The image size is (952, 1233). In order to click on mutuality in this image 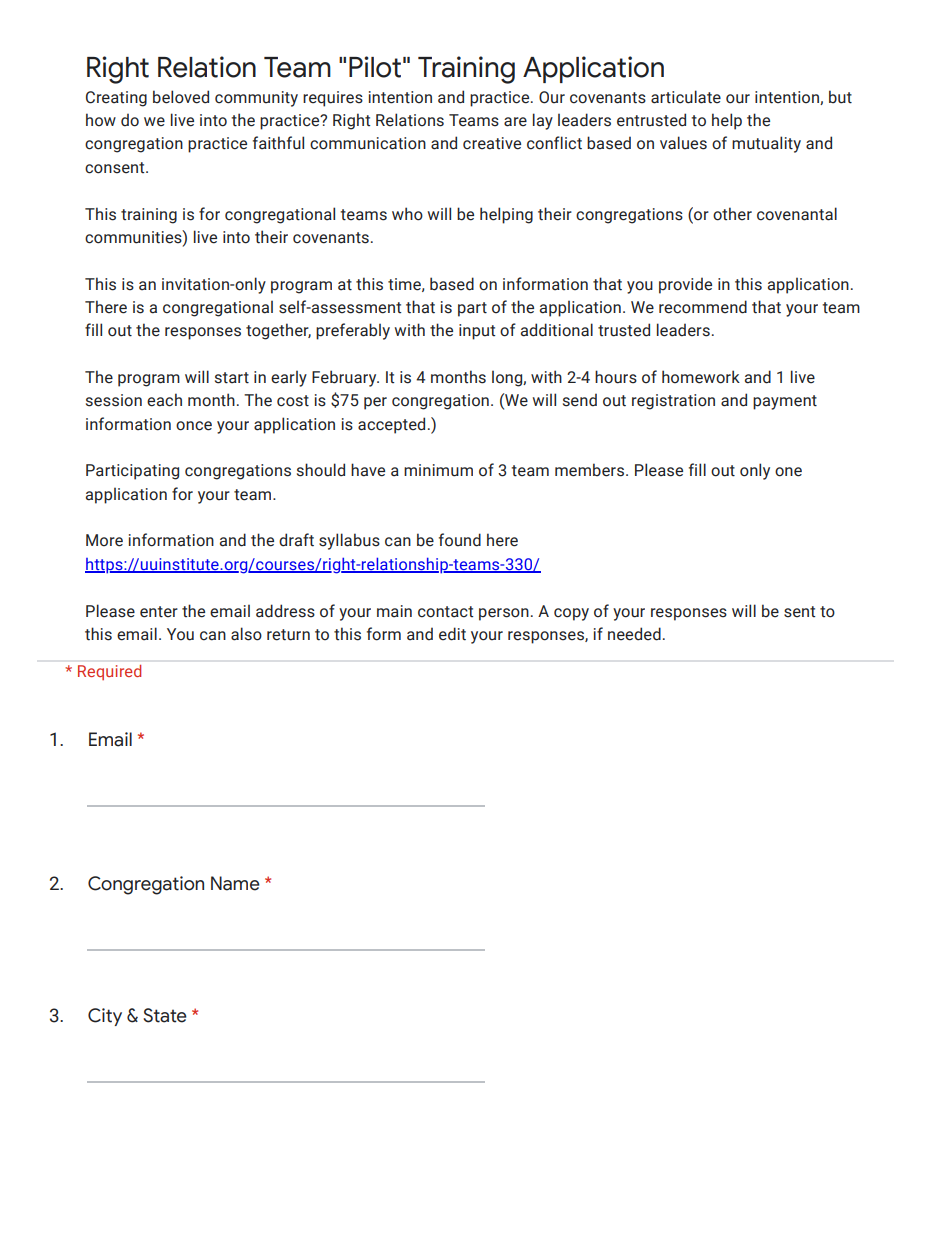, I will do `click(766, 144)`.
